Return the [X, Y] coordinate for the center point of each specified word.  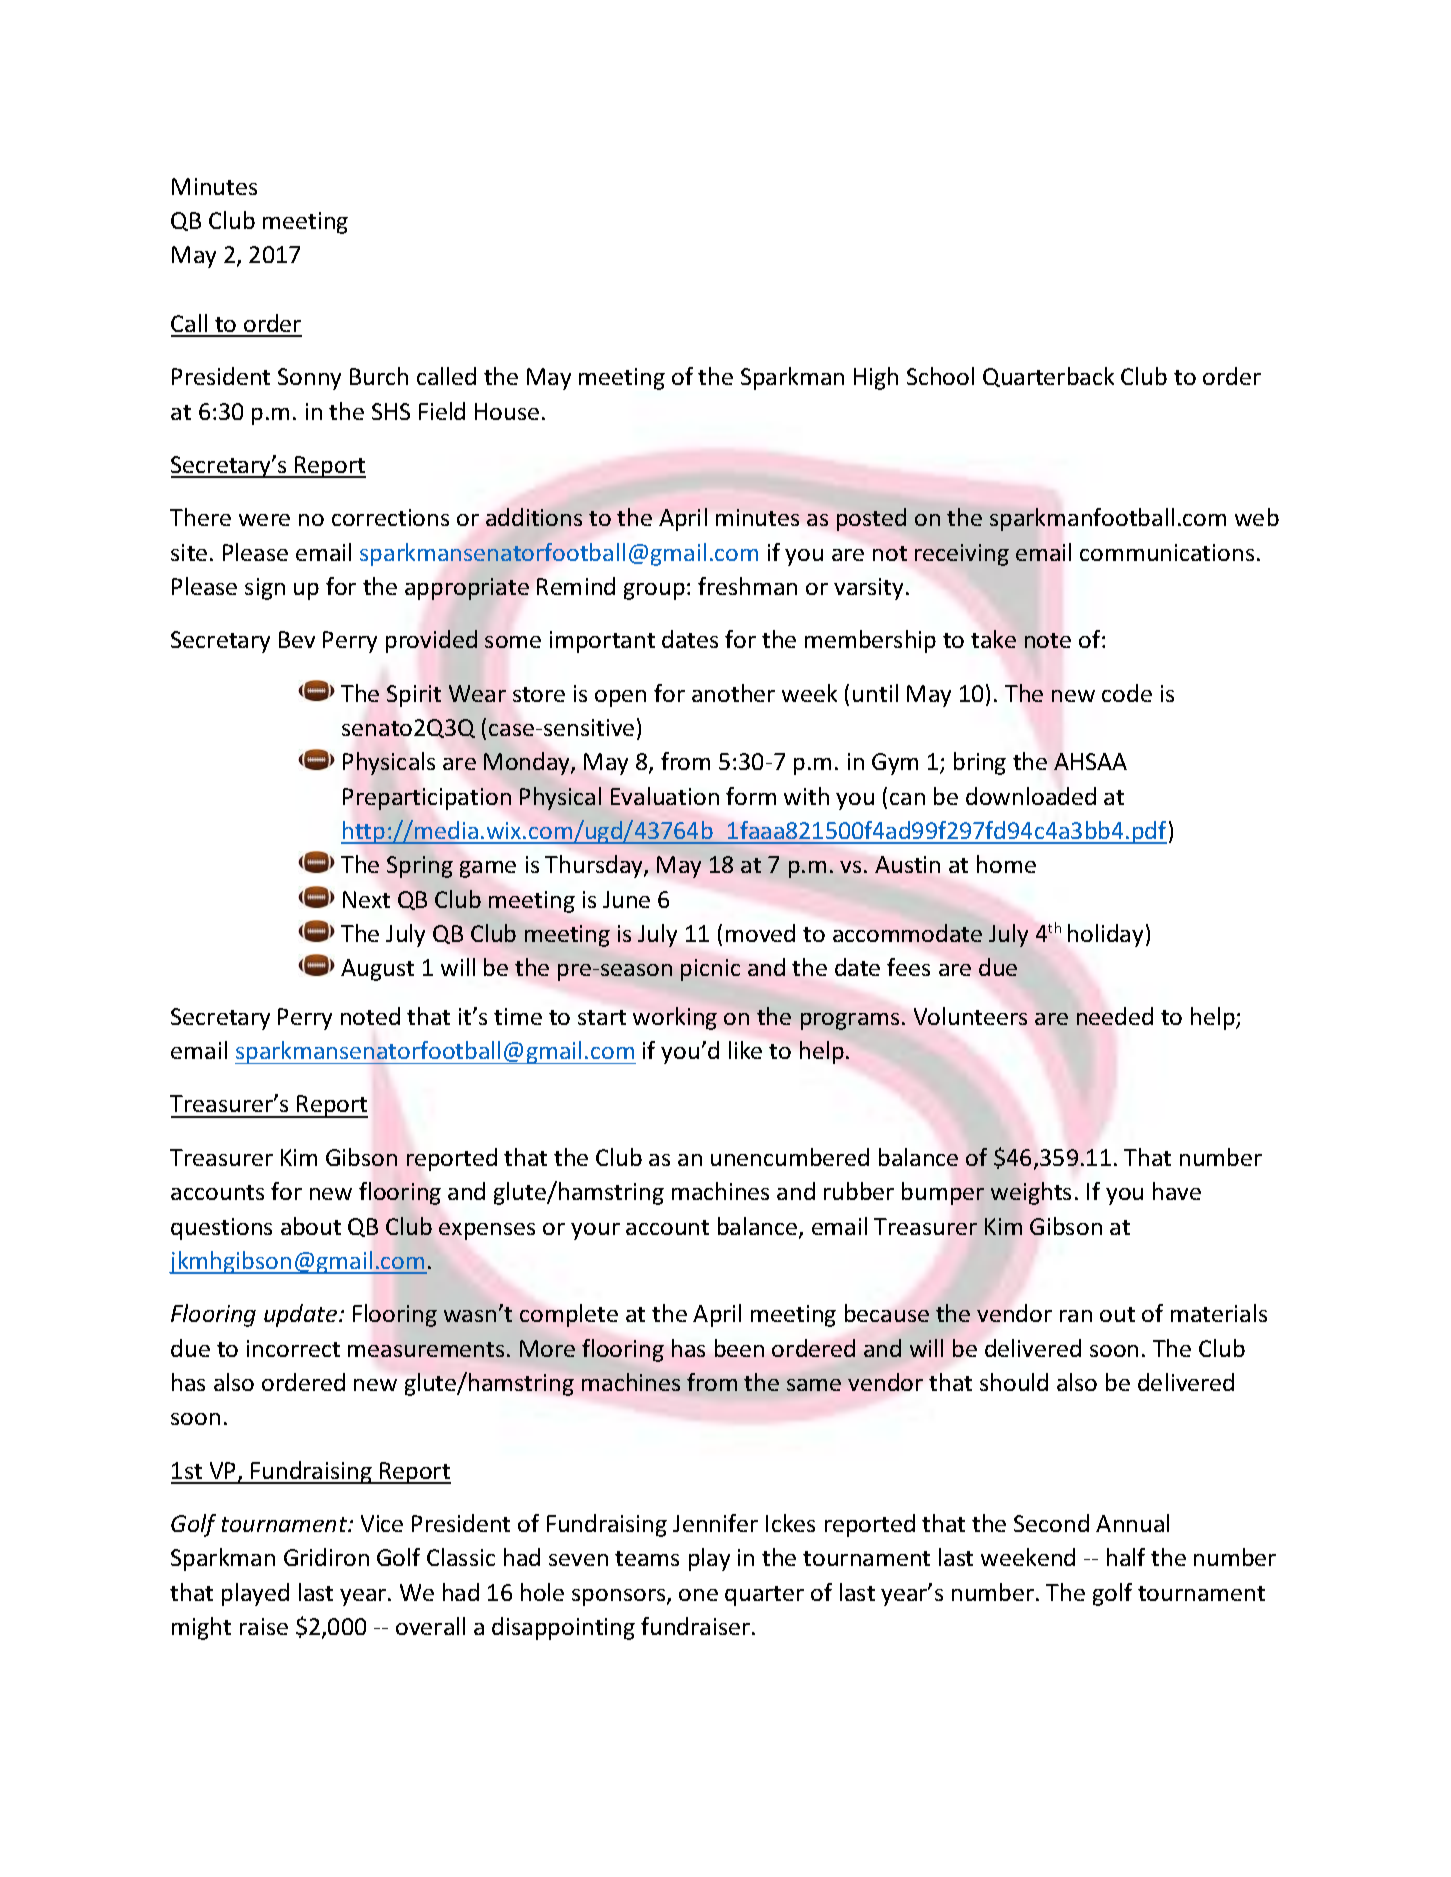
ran [1076, 1316]
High [876, 378]
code [1127, 693]
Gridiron [326, 1557]
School [940, 376]
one [698, 1595]
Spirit [414, 696]
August [377, 970]
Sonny [309, 379]
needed [1115, 1016]
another [733, 693]
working [675, 1018]
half [1126, 1557]
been [739, 1348]
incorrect [293, 1348]
